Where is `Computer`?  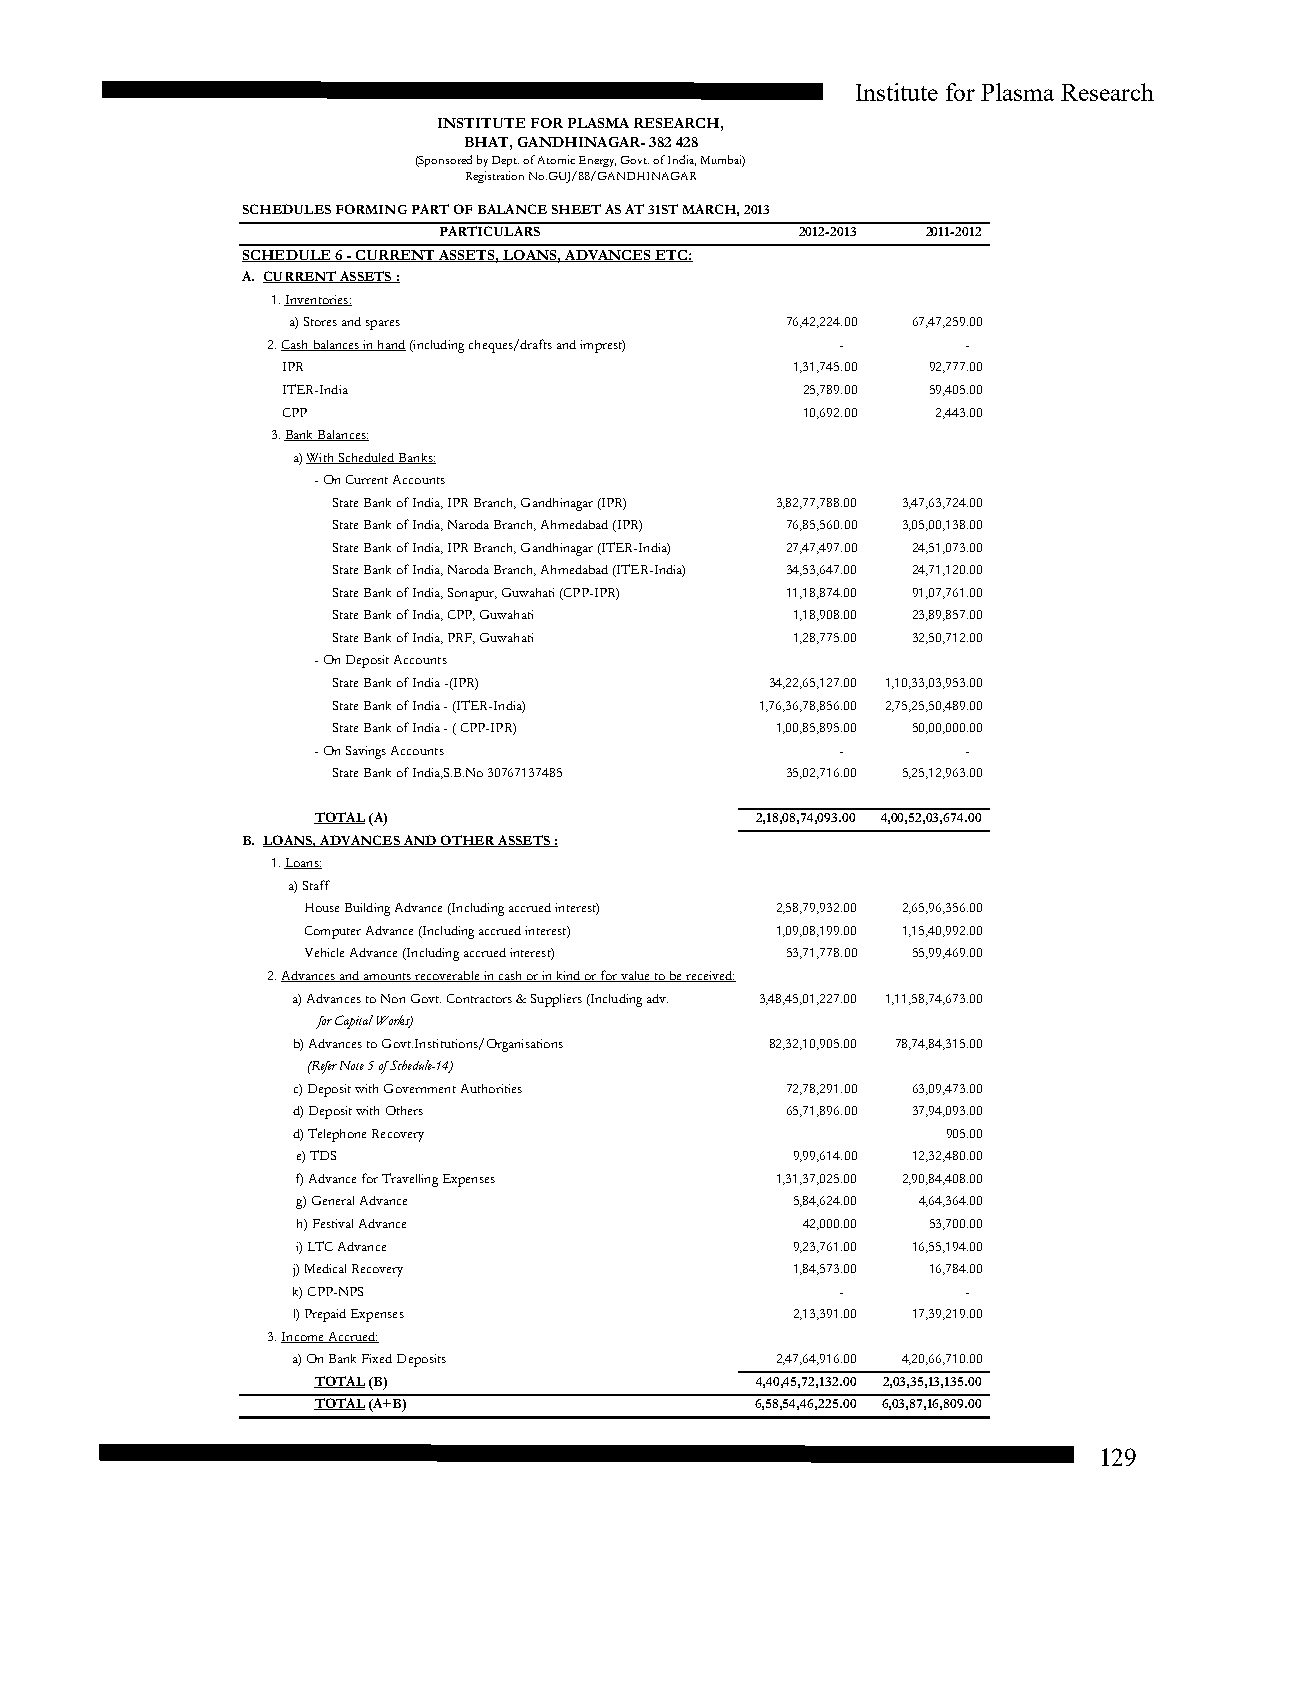
Computer is located at coordinates (333, 932).
